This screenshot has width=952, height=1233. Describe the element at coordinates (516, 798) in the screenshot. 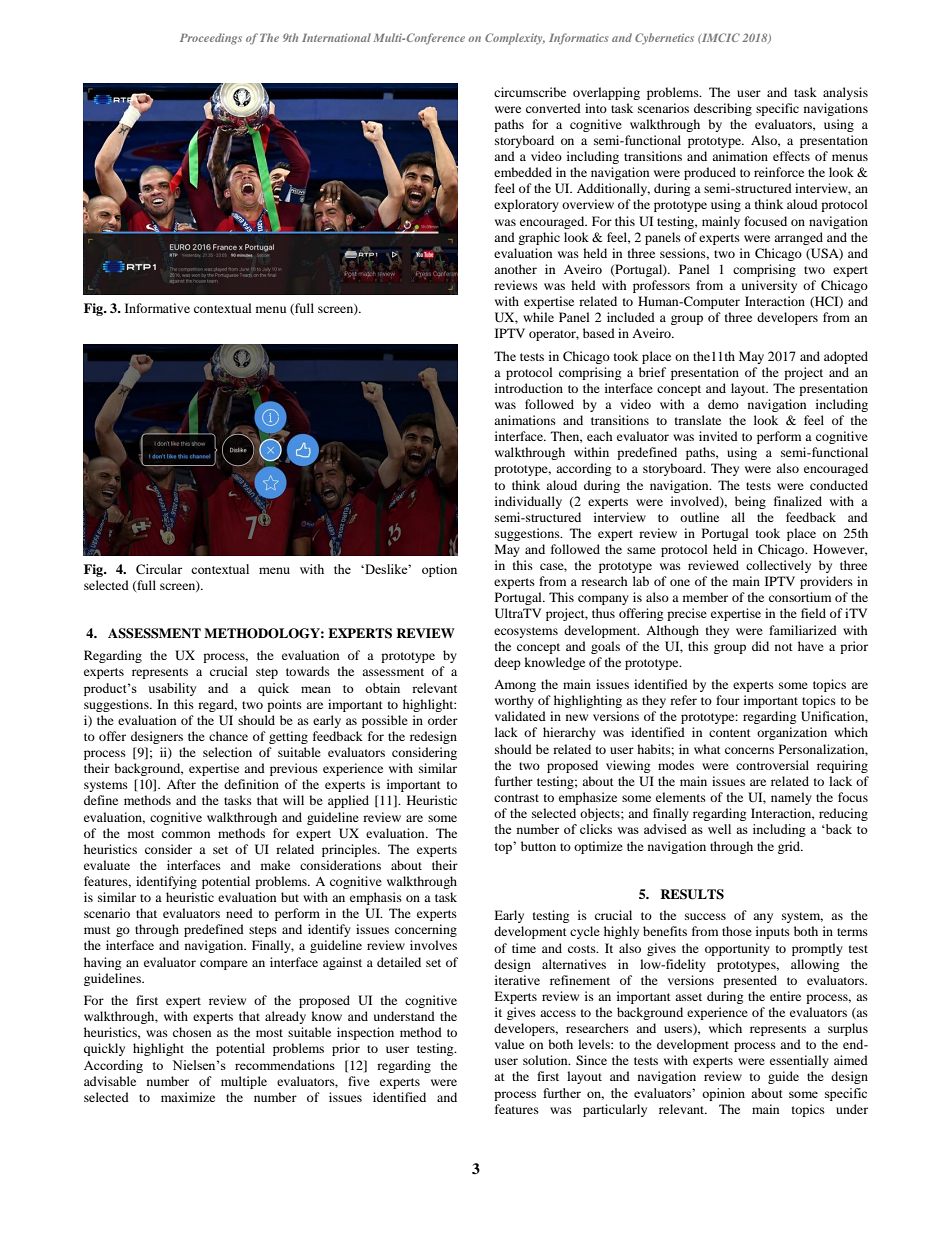

I see `contrast` at that location.
